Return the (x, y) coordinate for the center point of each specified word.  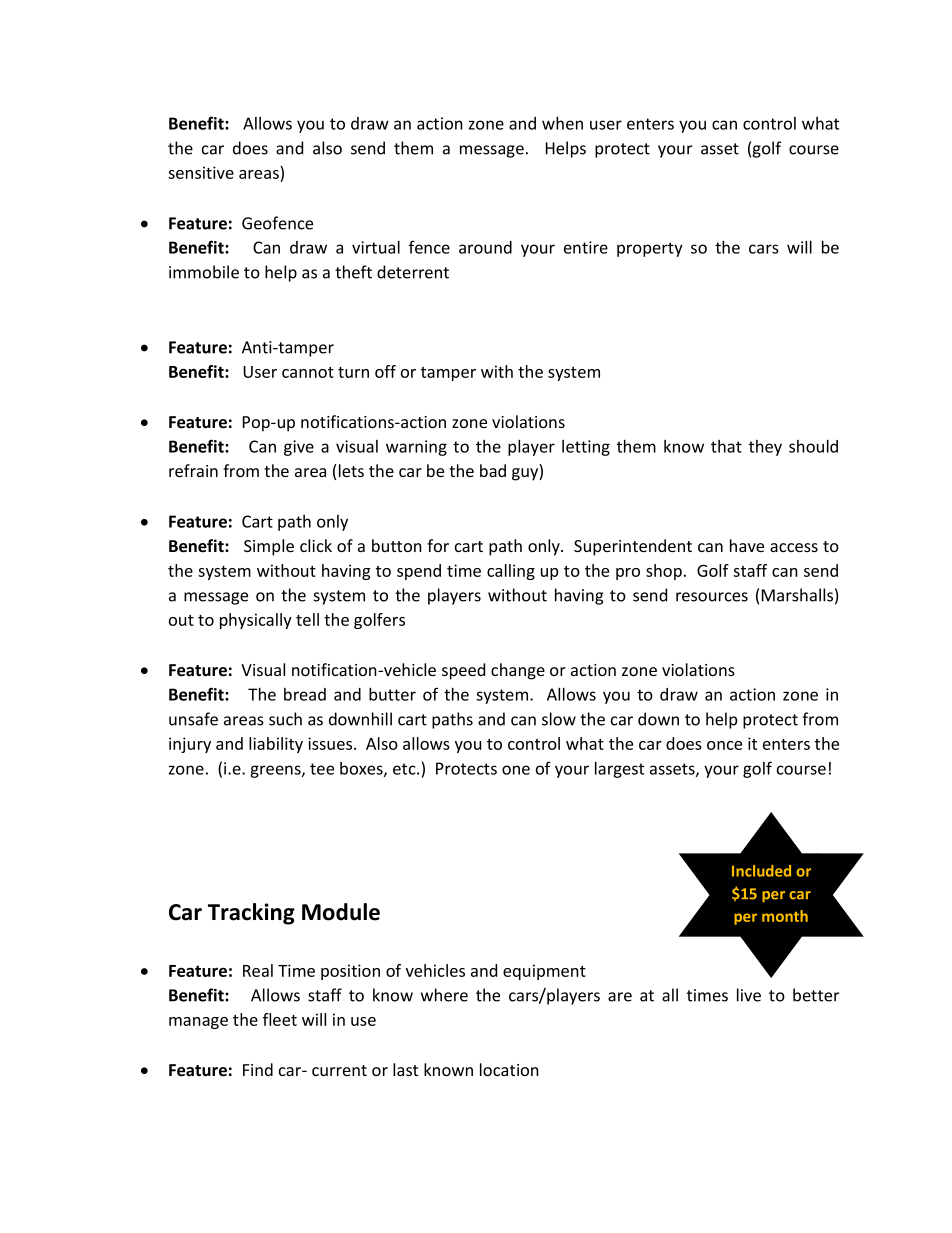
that (726, 446)
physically (256, 621)
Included (761, 871)
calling (511, 572)
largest (619, 770)
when (562, 123)
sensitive (201, 172)
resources (712, 597)
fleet (280, 1019)
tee (322, 769)
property (650, 249)
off (385, 371)
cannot (308, 372)
